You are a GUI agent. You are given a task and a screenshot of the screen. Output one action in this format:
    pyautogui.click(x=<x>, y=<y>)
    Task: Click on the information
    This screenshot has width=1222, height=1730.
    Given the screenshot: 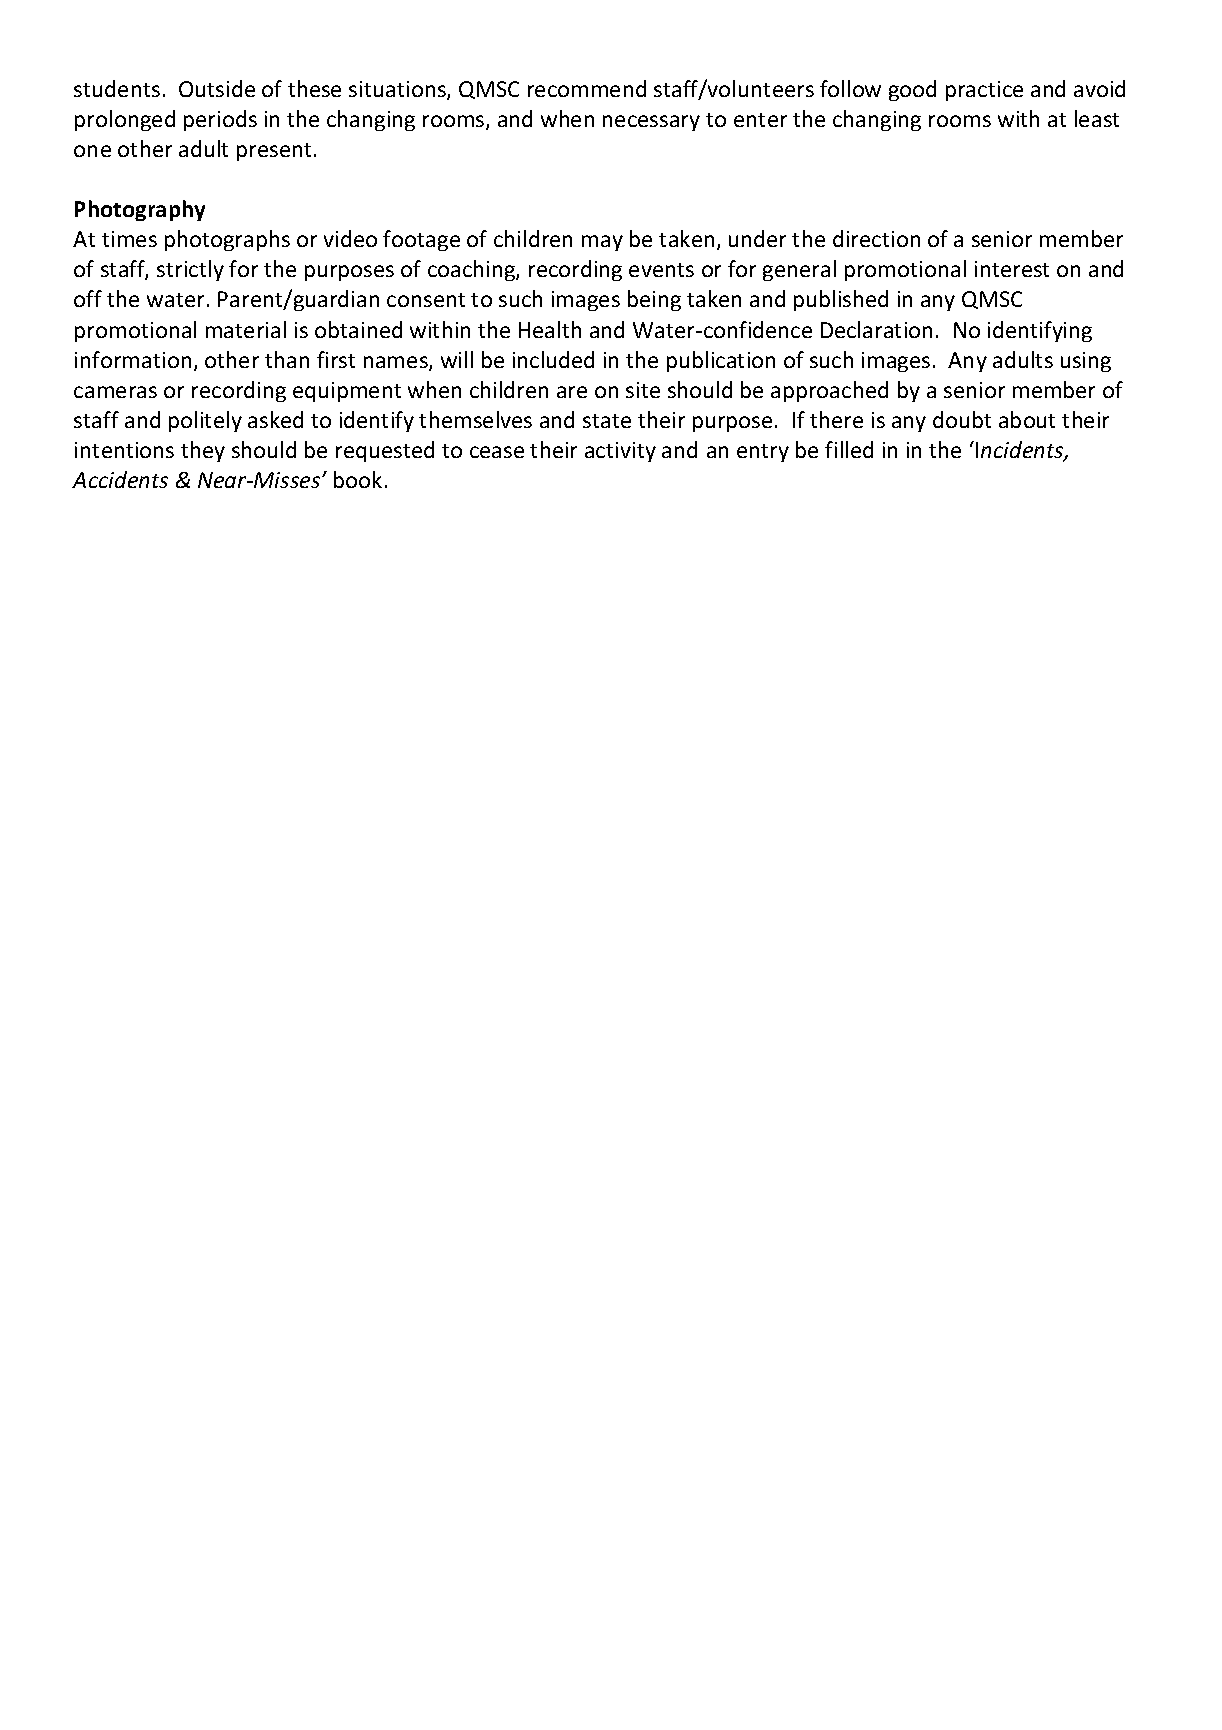 What is the action you would take?
    pyautogui.click(x=133, y=359)
